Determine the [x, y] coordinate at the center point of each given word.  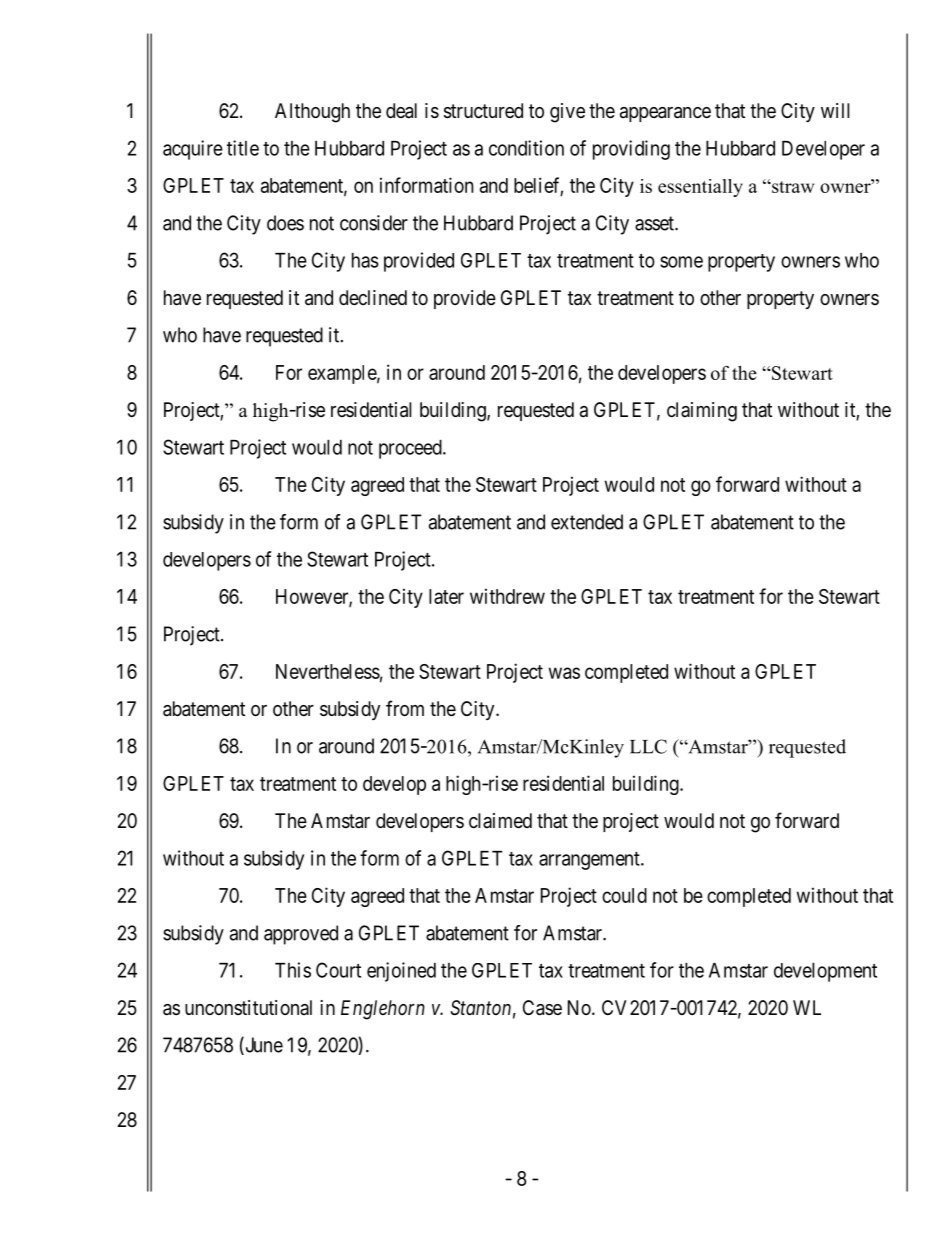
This [293, 970]
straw [792, 187]
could [624, 895]
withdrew [507, 596]
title [243, 148]
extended [587, 522]
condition [526, 148]
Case [542, 1008]
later [446, 596]
